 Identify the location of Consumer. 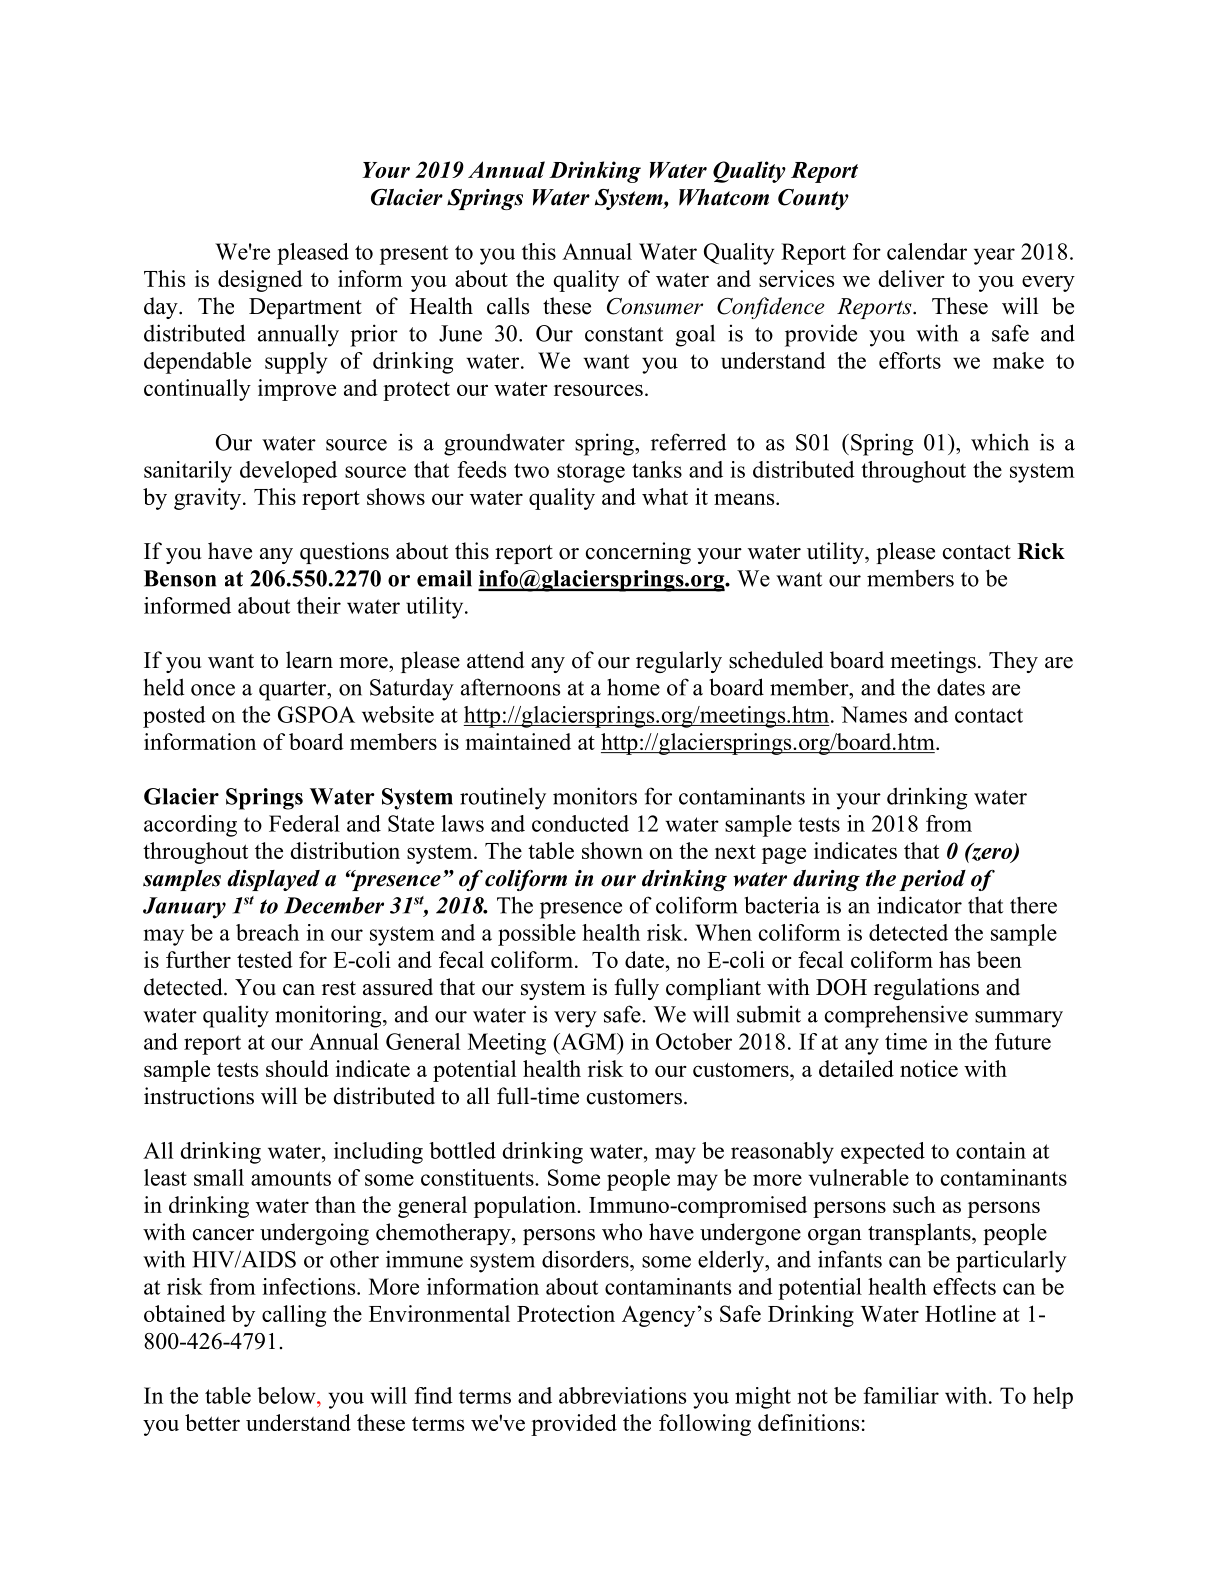
(655, 306).
